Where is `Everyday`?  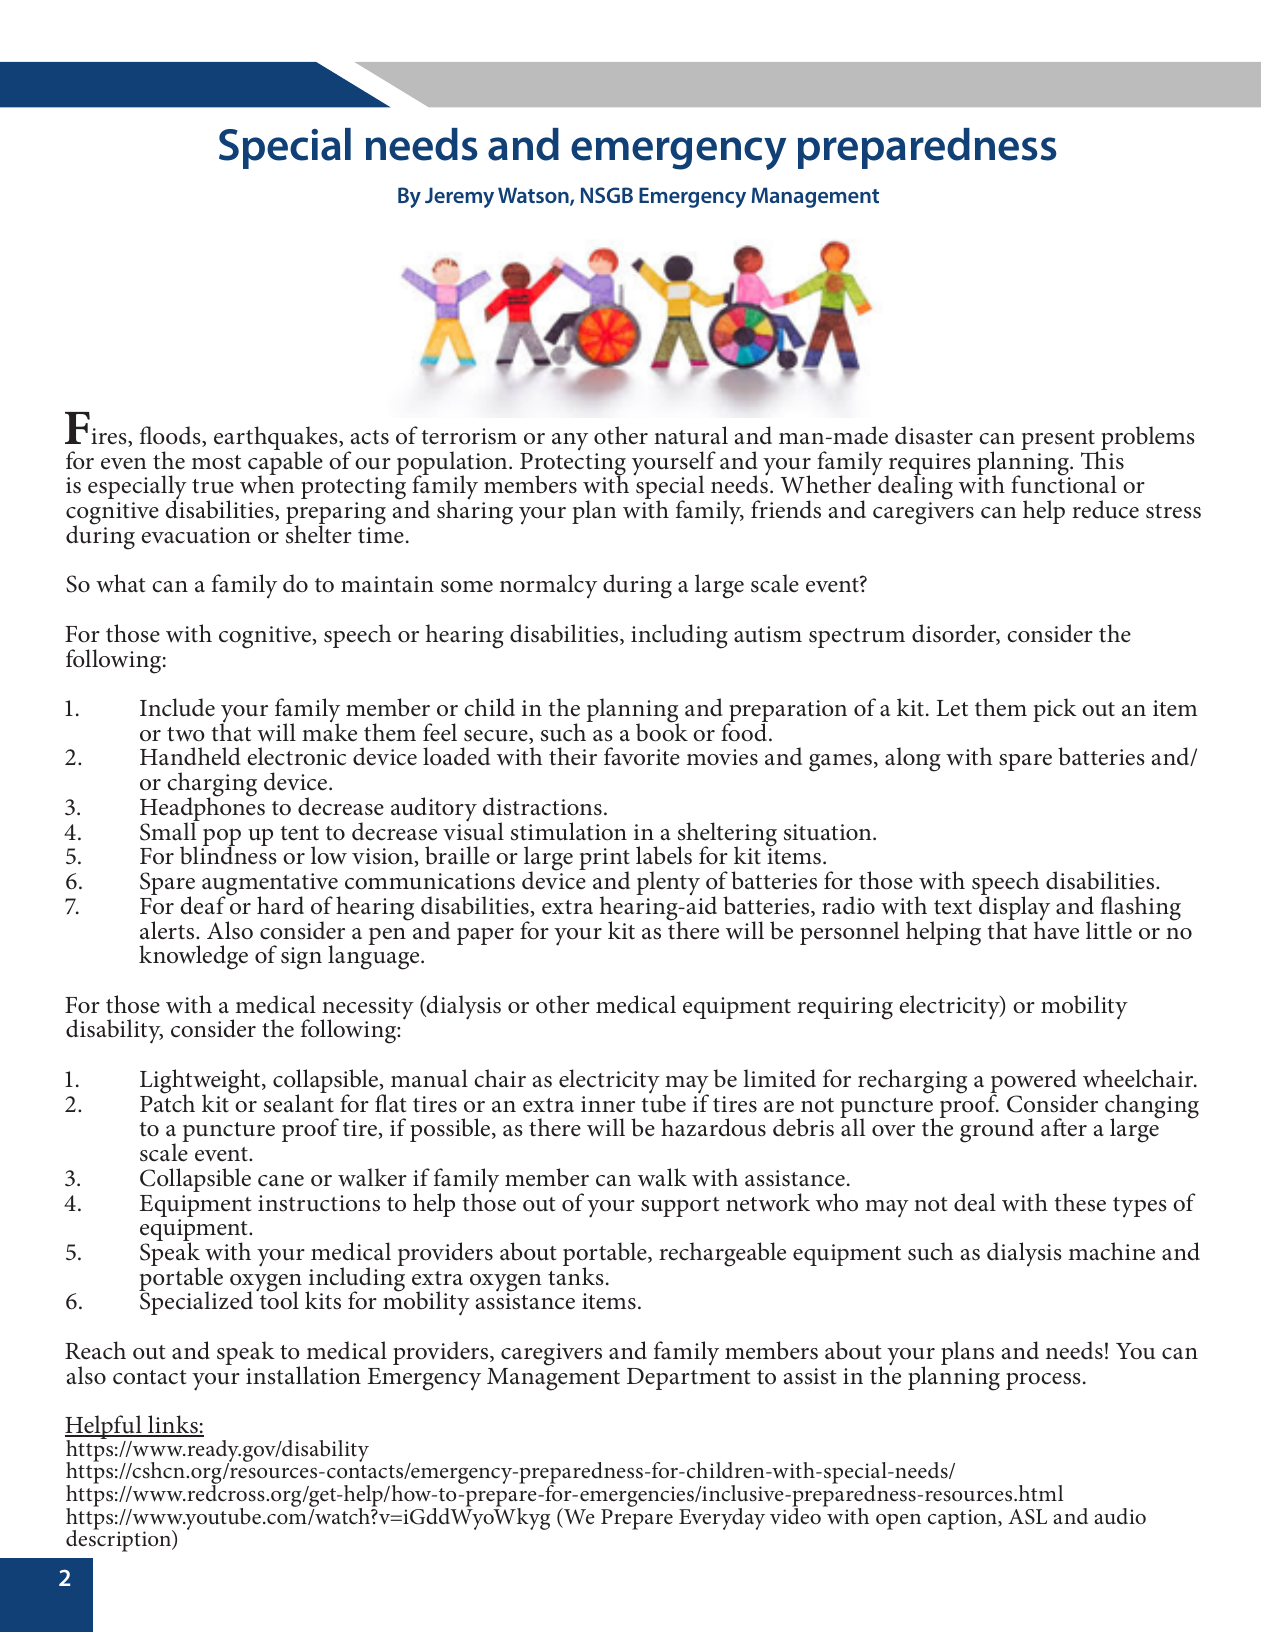 Everyday is located at coordinates (722, 1519).
